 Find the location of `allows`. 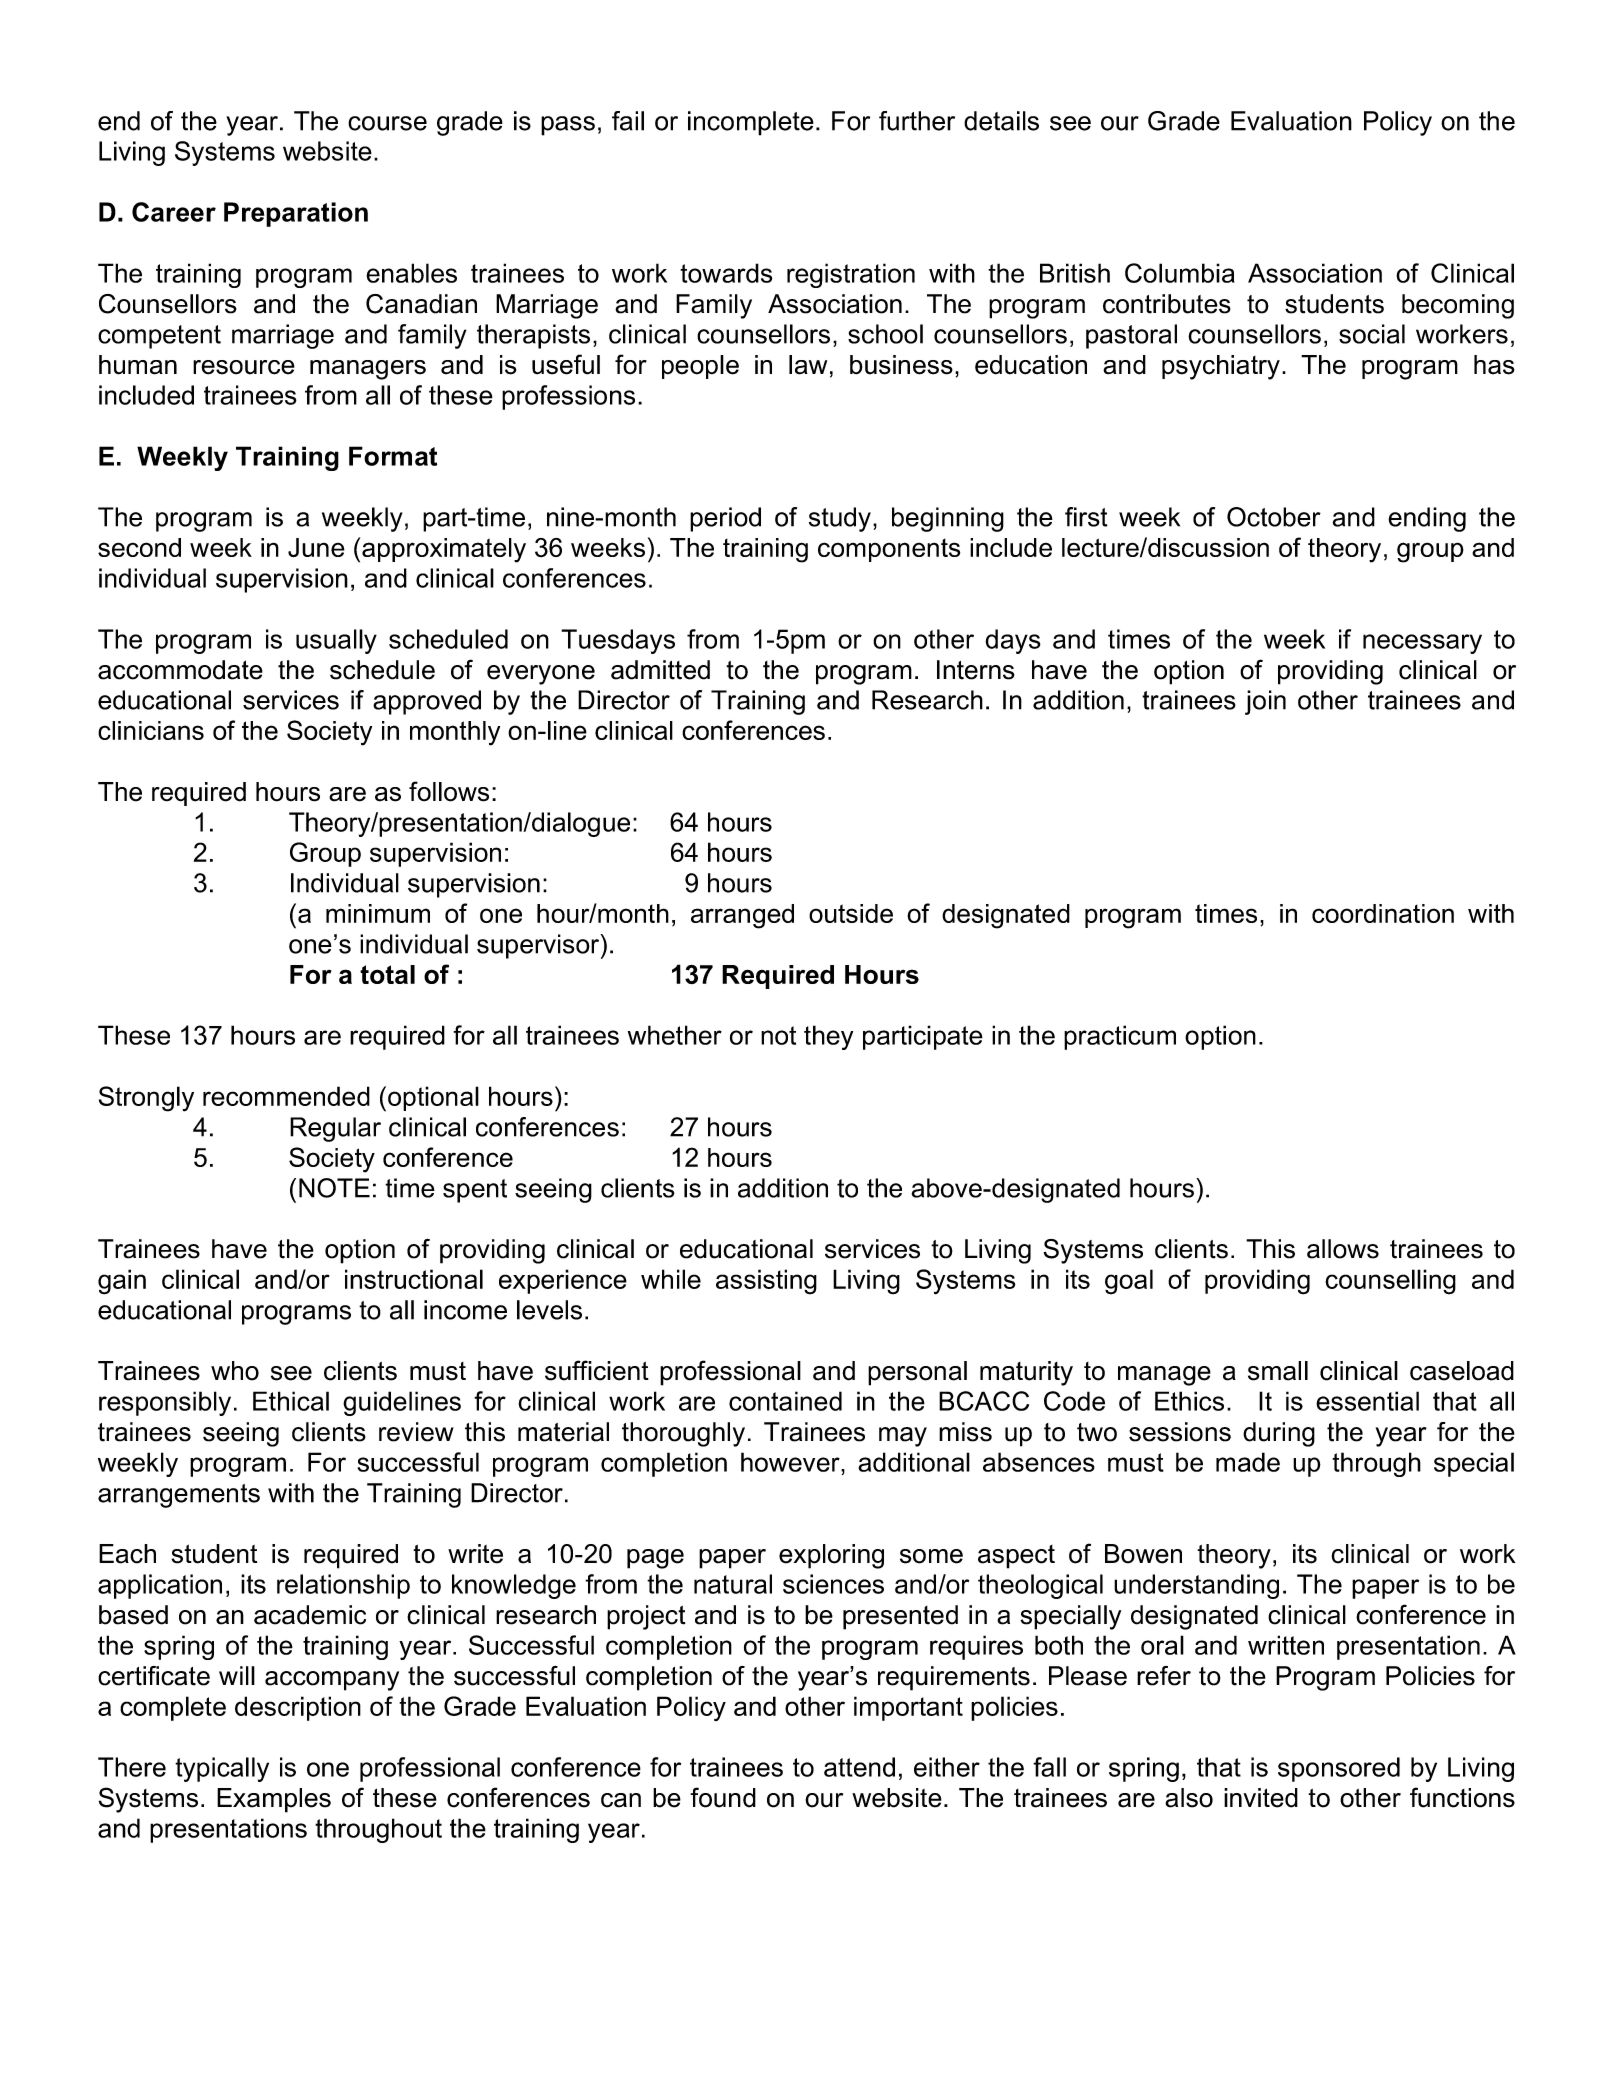

allows is located at coordinates (1343, 1249).
